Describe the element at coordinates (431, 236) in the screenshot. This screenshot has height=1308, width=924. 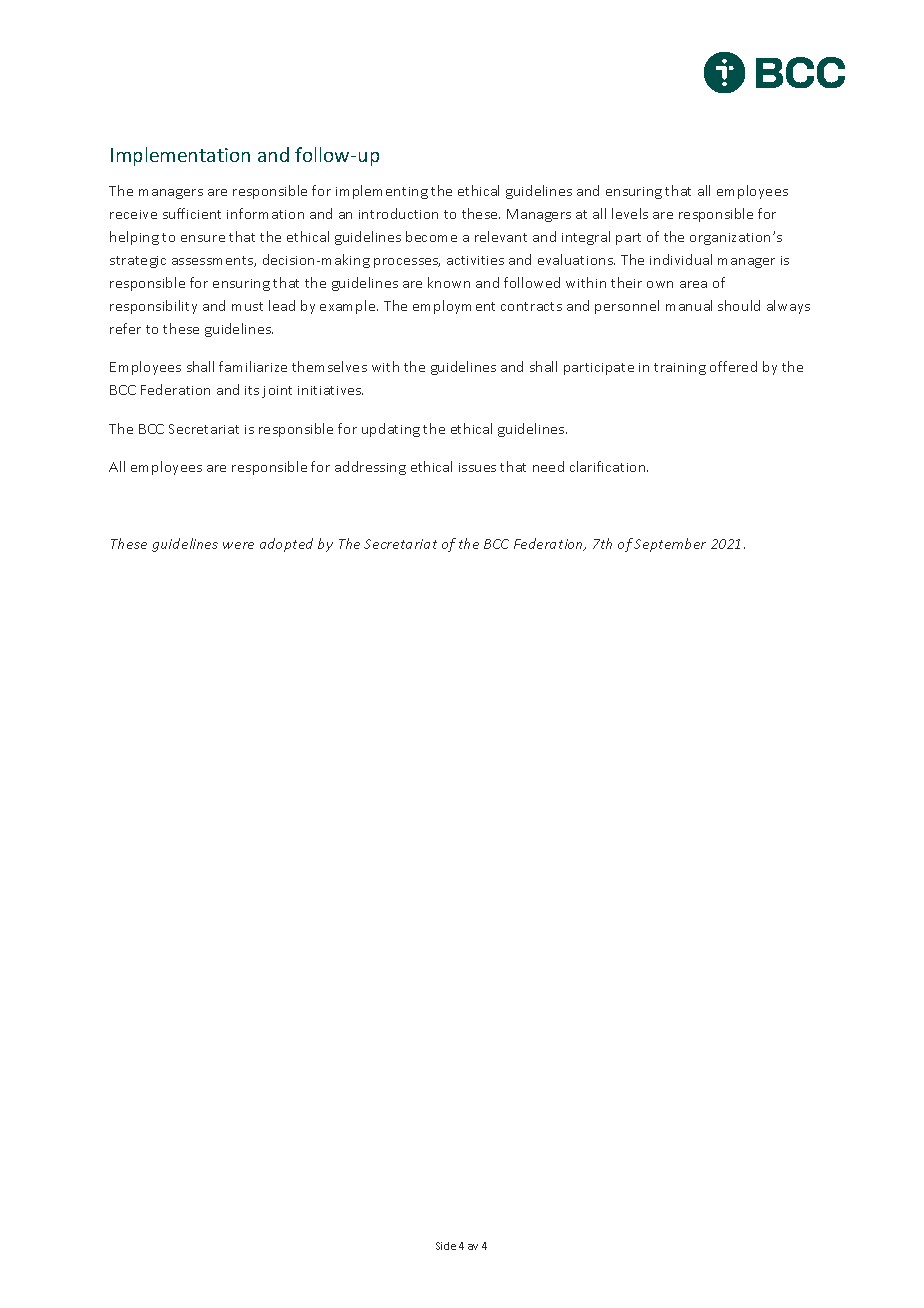
I see `become` at that location.
